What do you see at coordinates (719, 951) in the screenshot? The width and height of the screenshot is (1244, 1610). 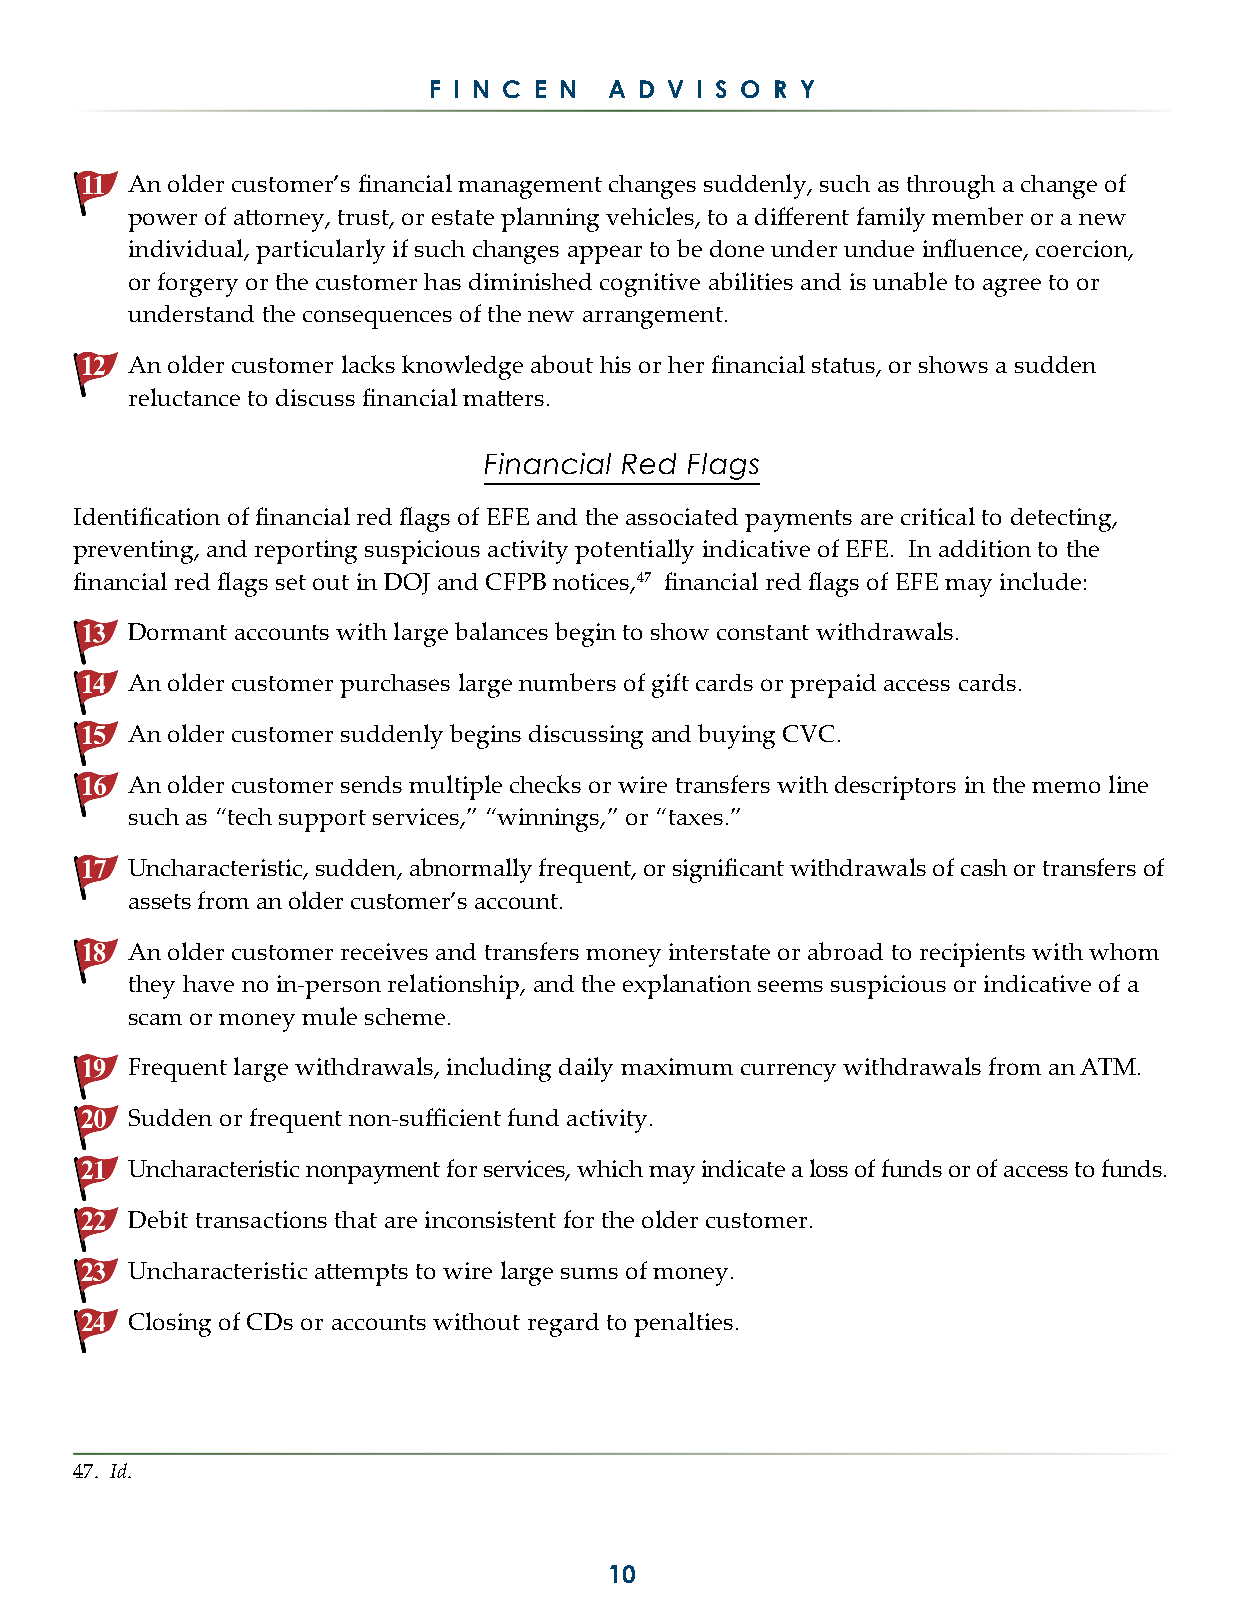 I see `interstate` at bounding box center [719, 951].
